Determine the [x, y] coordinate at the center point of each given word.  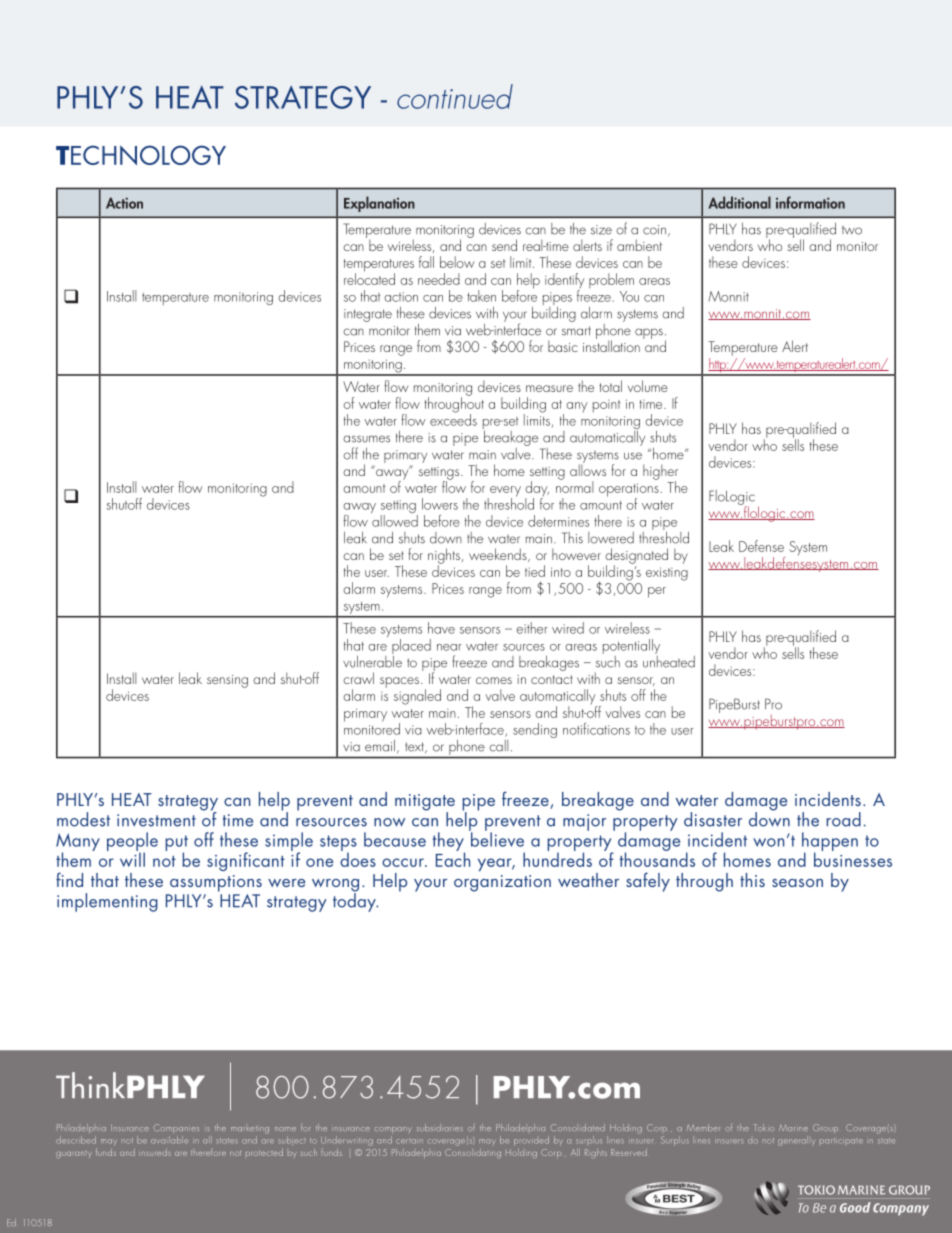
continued [455, 96]
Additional [740, 202]
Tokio [764, 1127]
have [441, 628]
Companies [176, 1128]
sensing [227, 681]
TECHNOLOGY [141, 155]
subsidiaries [440, 1127]
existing [667, 574]
